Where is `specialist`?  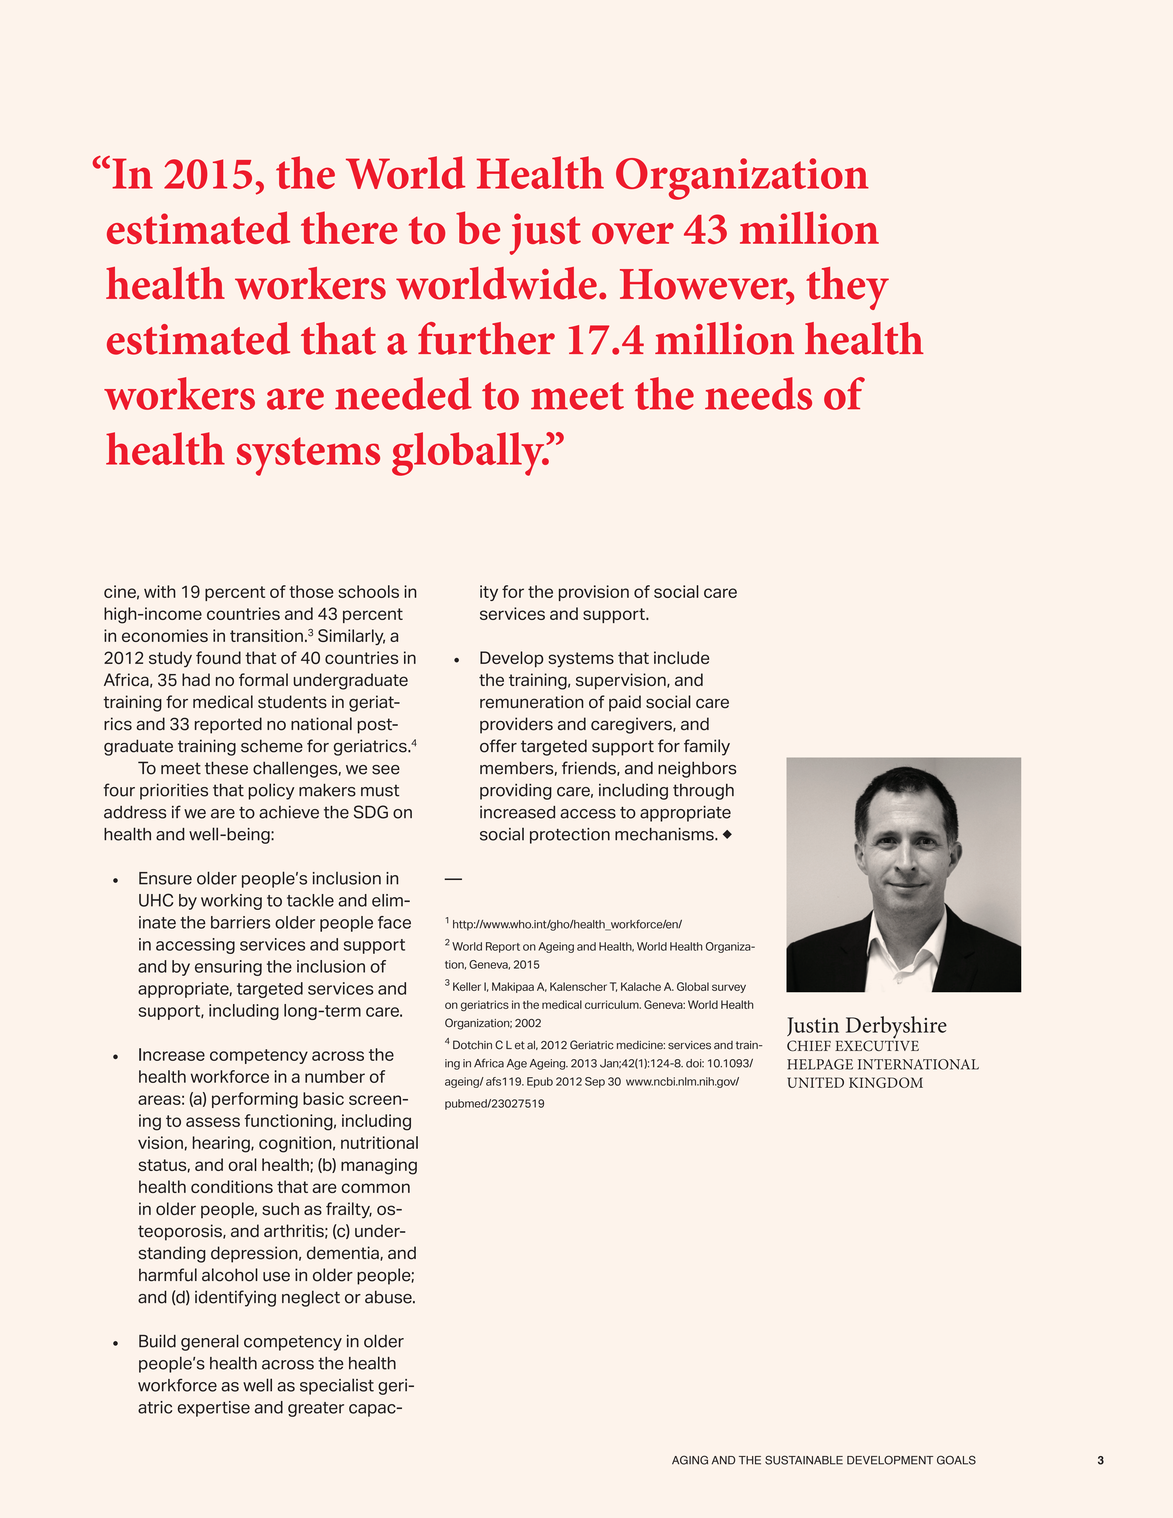
specialist is located at coordinates (337, 1386).
